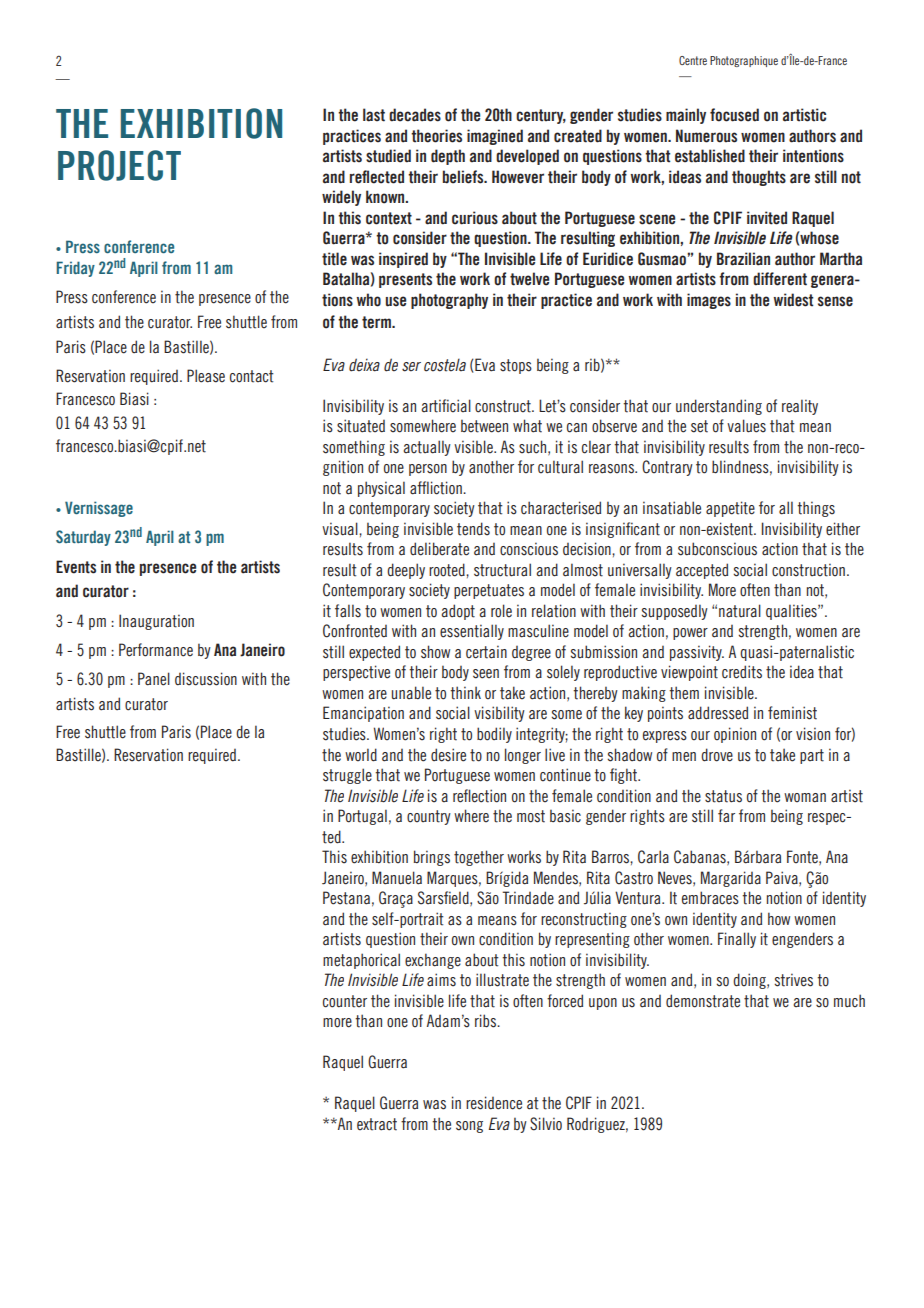  Describe the element at coordinates (415, 115) in the screenshot. I see `decades` at that location.
